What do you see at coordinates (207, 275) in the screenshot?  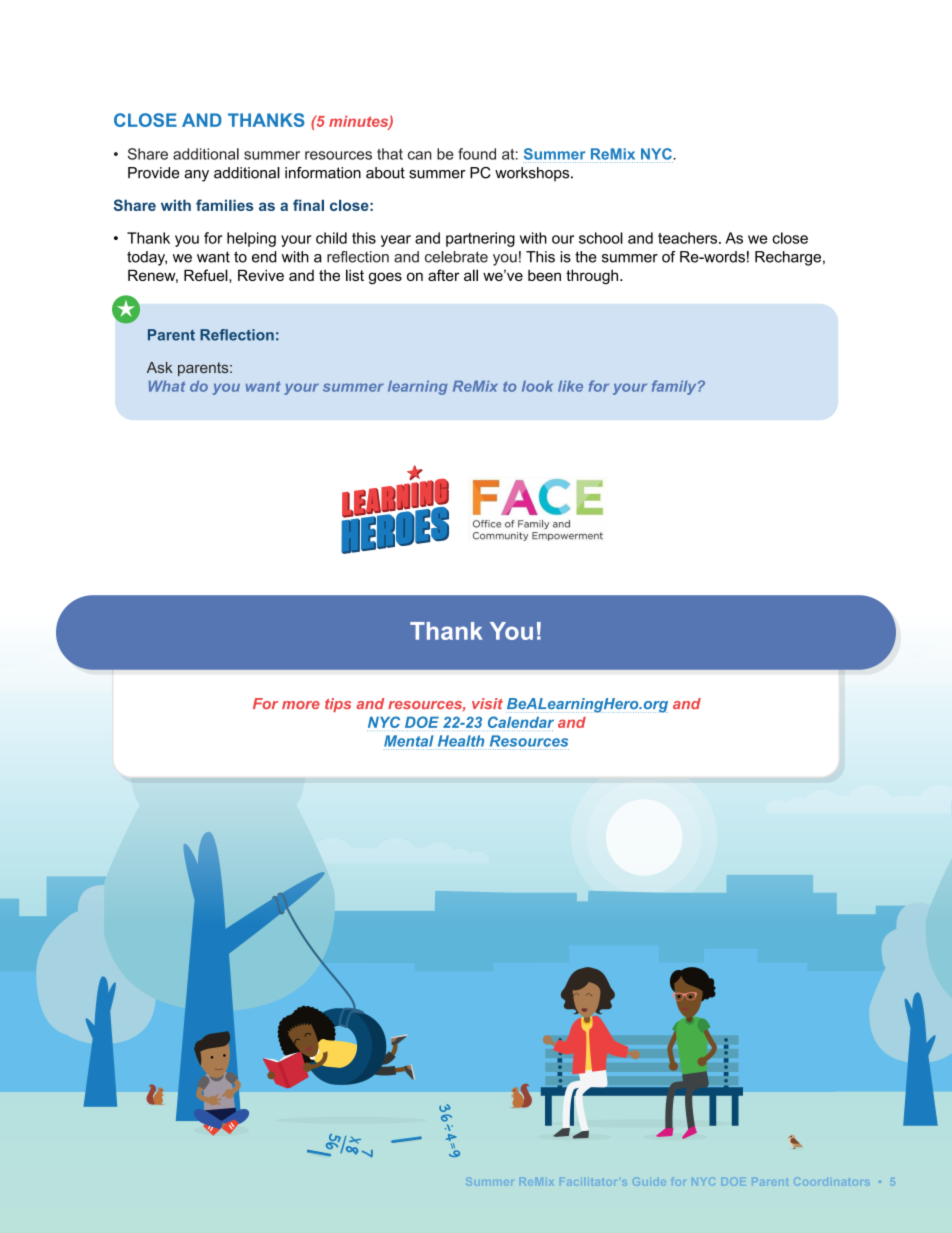 I see `Refuel` at bounding box center [207, 275].
